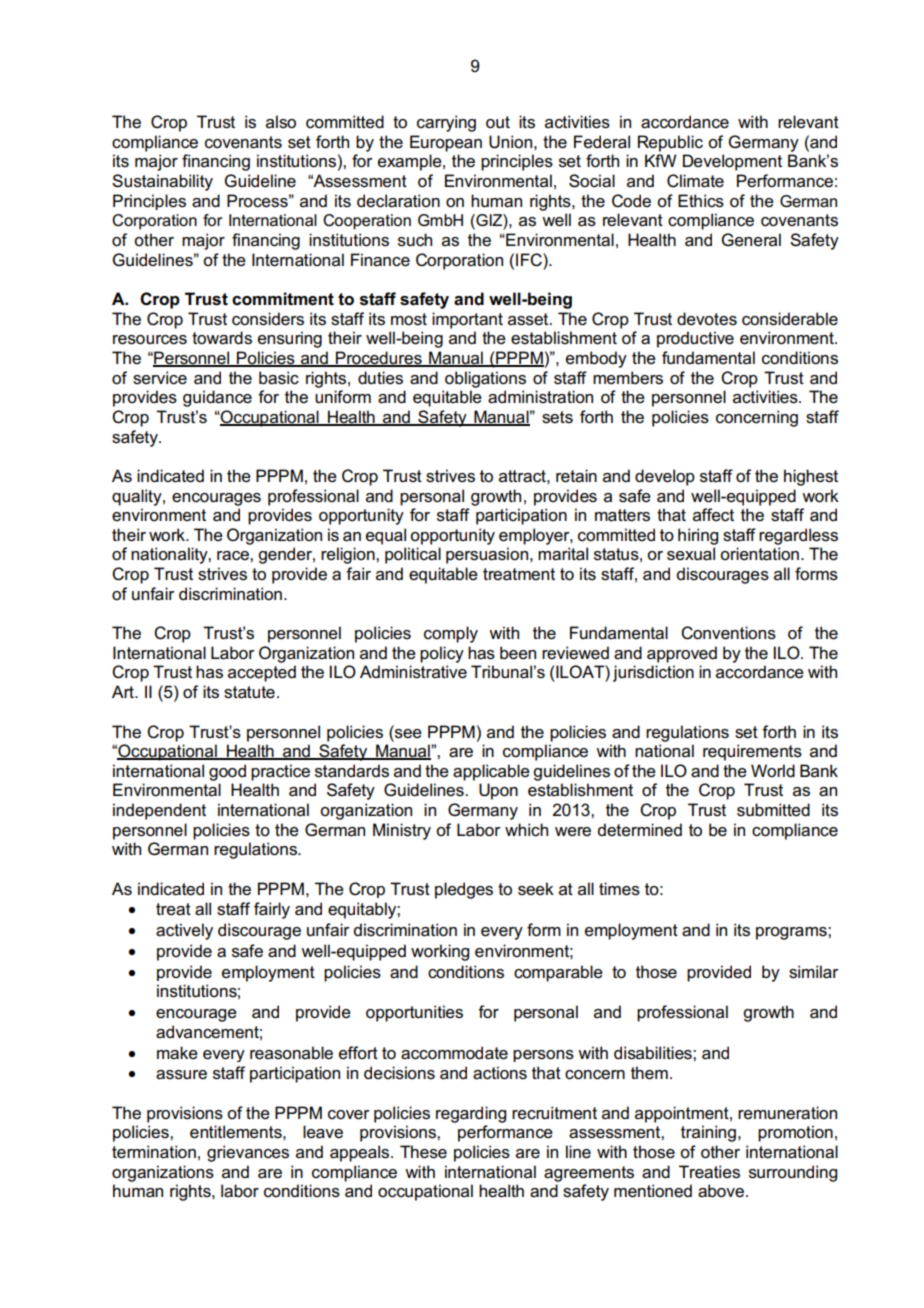 Image resolution: width=924 pixels, height=1308 pixels. Describe the element at coordinates (222, 338) in the document. I see `towards` at that location.
